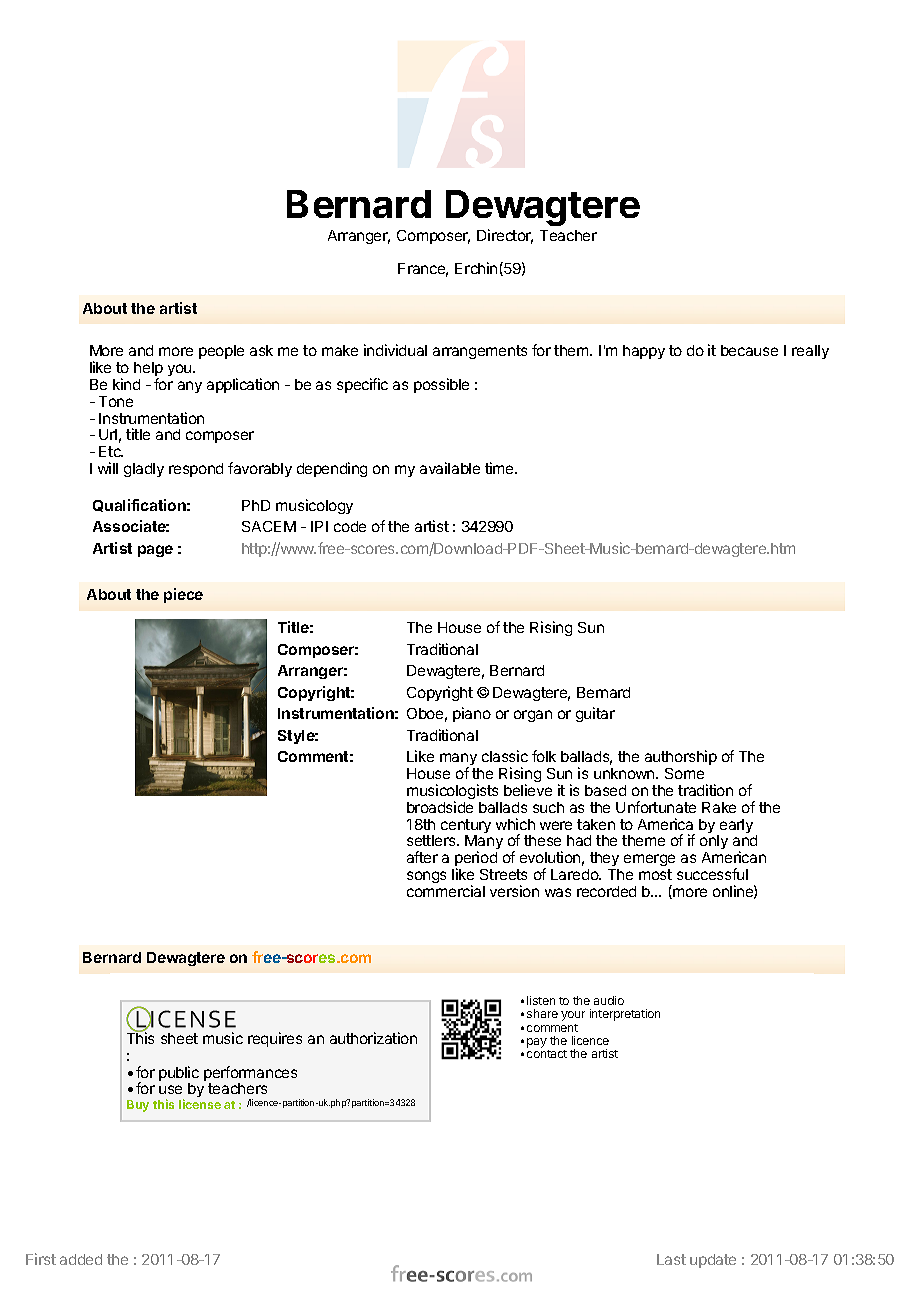 Image resolution: width=924 pixels, height=1308 pixels. What do you see at coordinates (350, 526) in the document?
I see `code` at bounding box center [350, 526].
